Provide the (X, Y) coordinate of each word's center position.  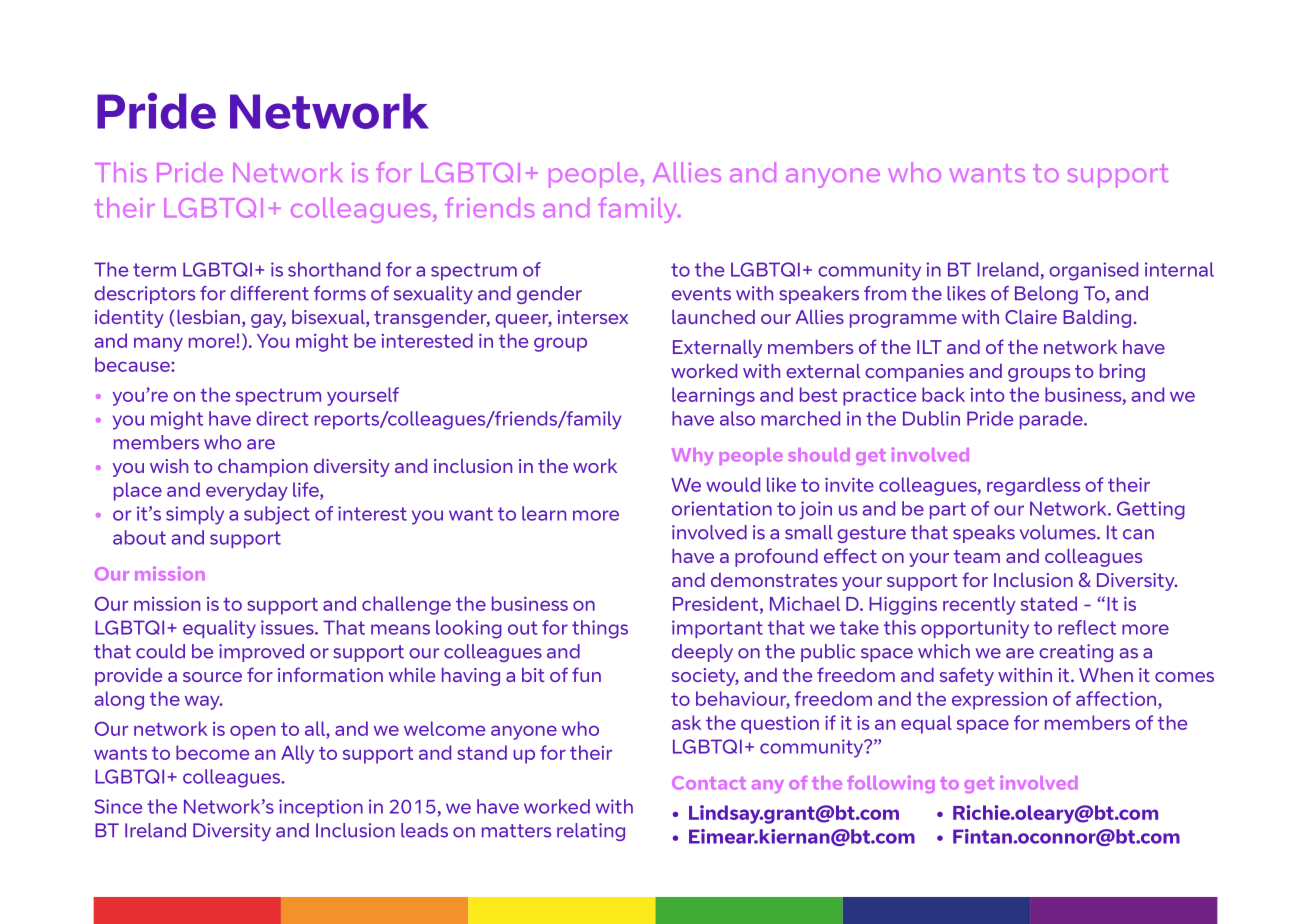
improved (261, 653)
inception (321, 808)
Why (692, 456)
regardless (1033, 486)
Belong (1046, 295)
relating (591, 832)
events (701, 294)
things (600, 629)
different (269, 293)
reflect (1087, 627)
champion (263, 468)
